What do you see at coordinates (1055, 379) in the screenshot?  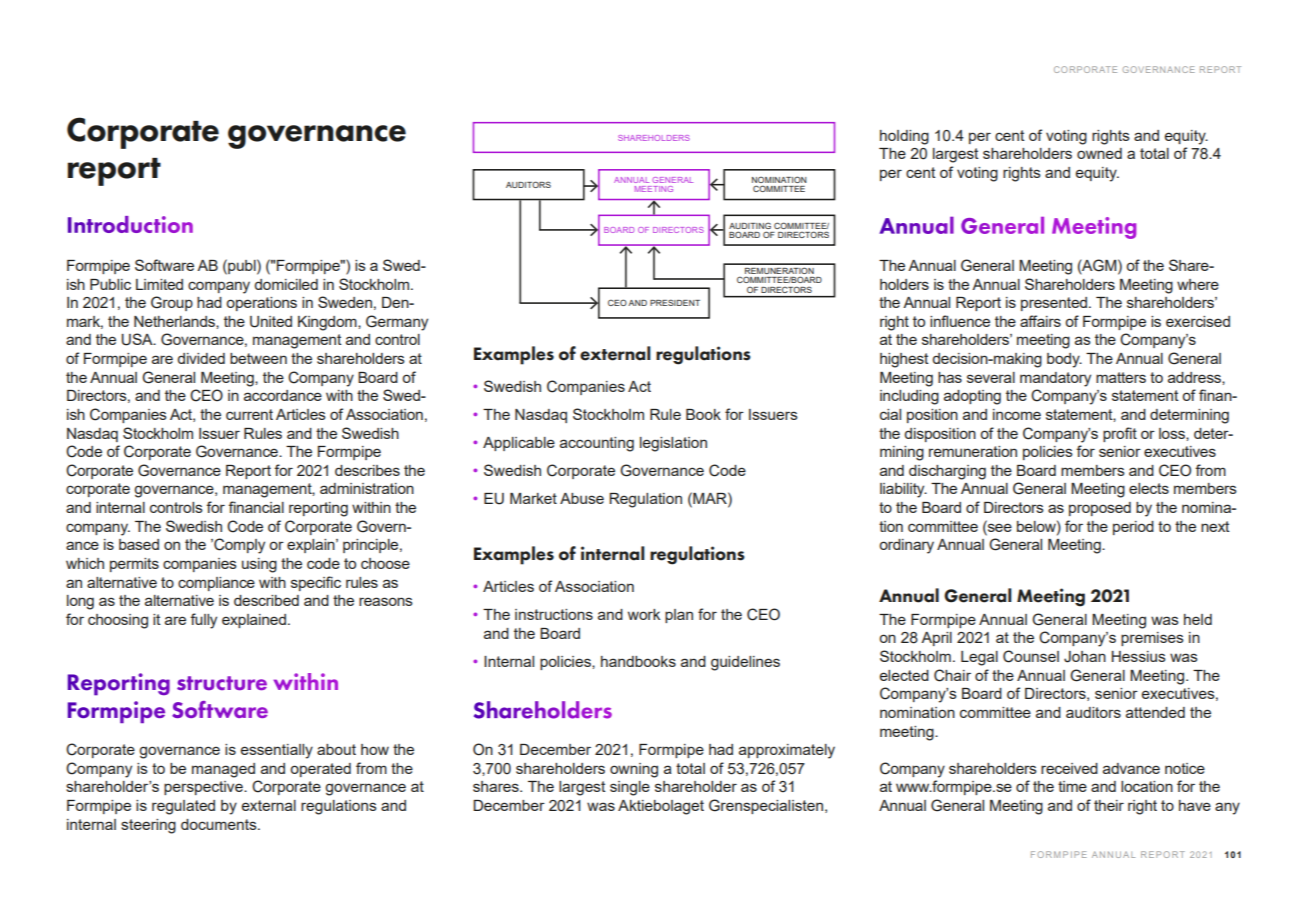 I see `mandatory` at bounding box center [1055, 379].
